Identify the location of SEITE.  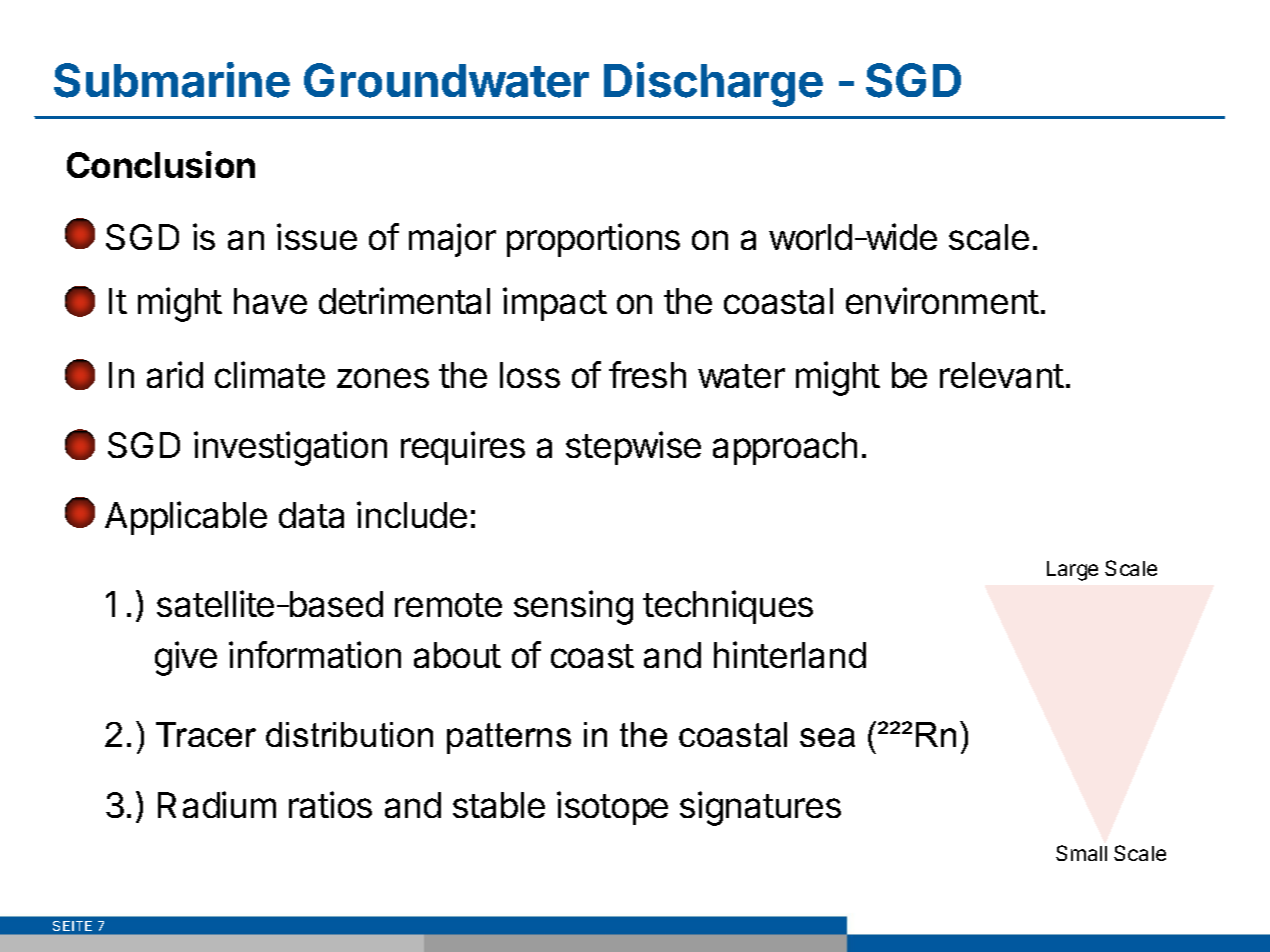
(72, 926).
